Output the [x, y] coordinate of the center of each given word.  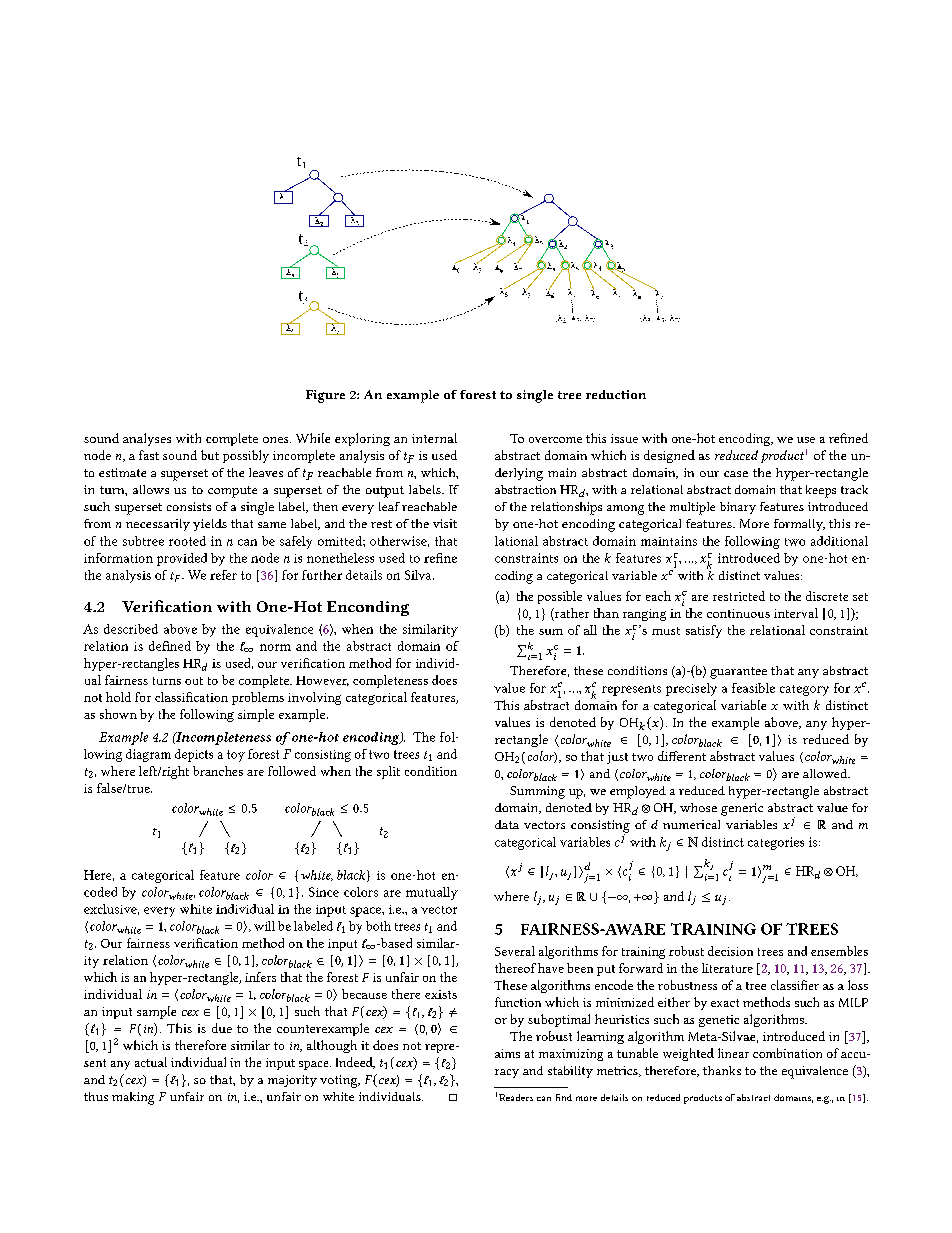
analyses [147, 439]
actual [151, 1062]
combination [787, 1053]
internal [434, 438]
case [736, 474]
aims [507, 1053]
